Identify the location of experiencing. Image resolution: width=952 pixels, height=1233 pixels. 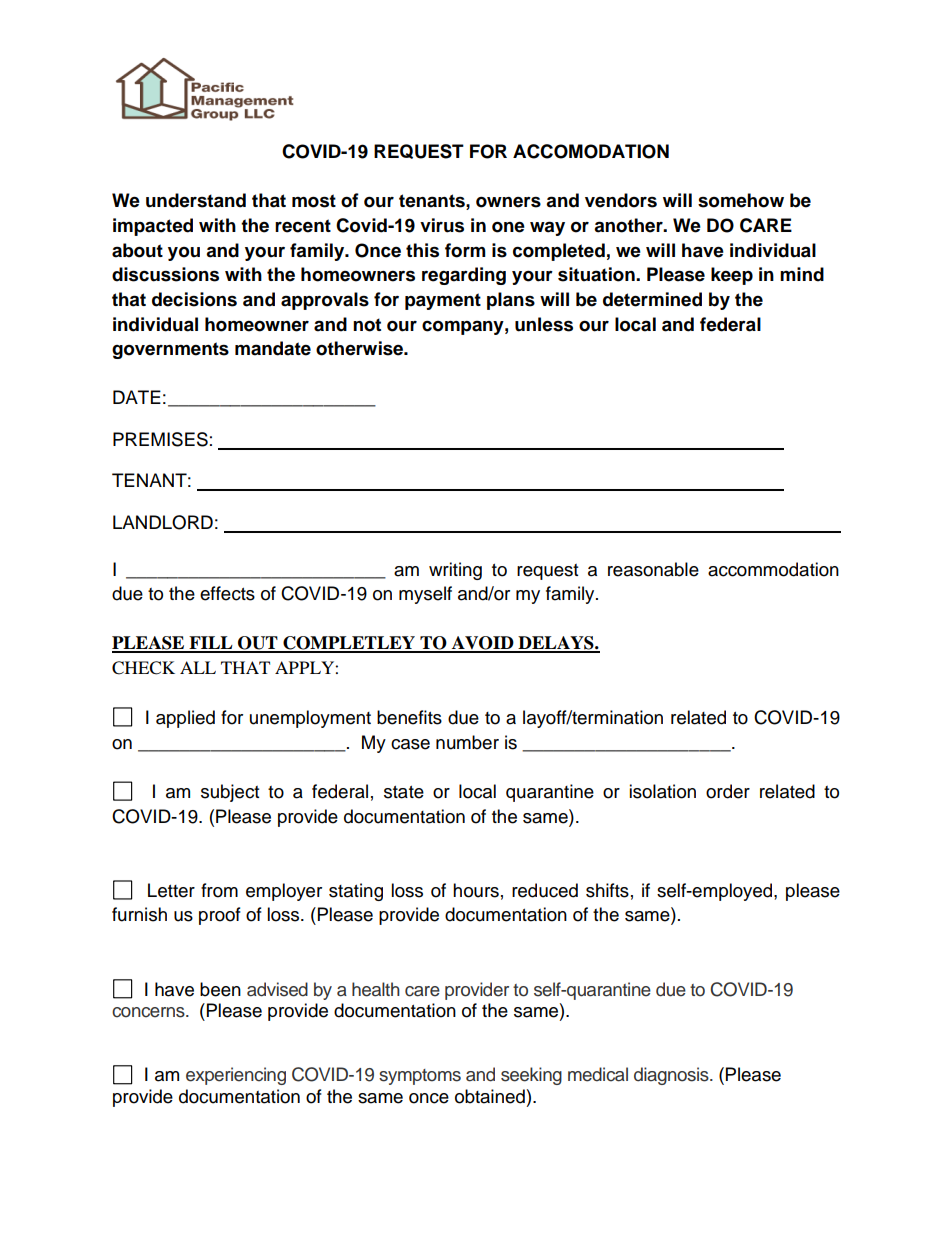
(236, 1076).
